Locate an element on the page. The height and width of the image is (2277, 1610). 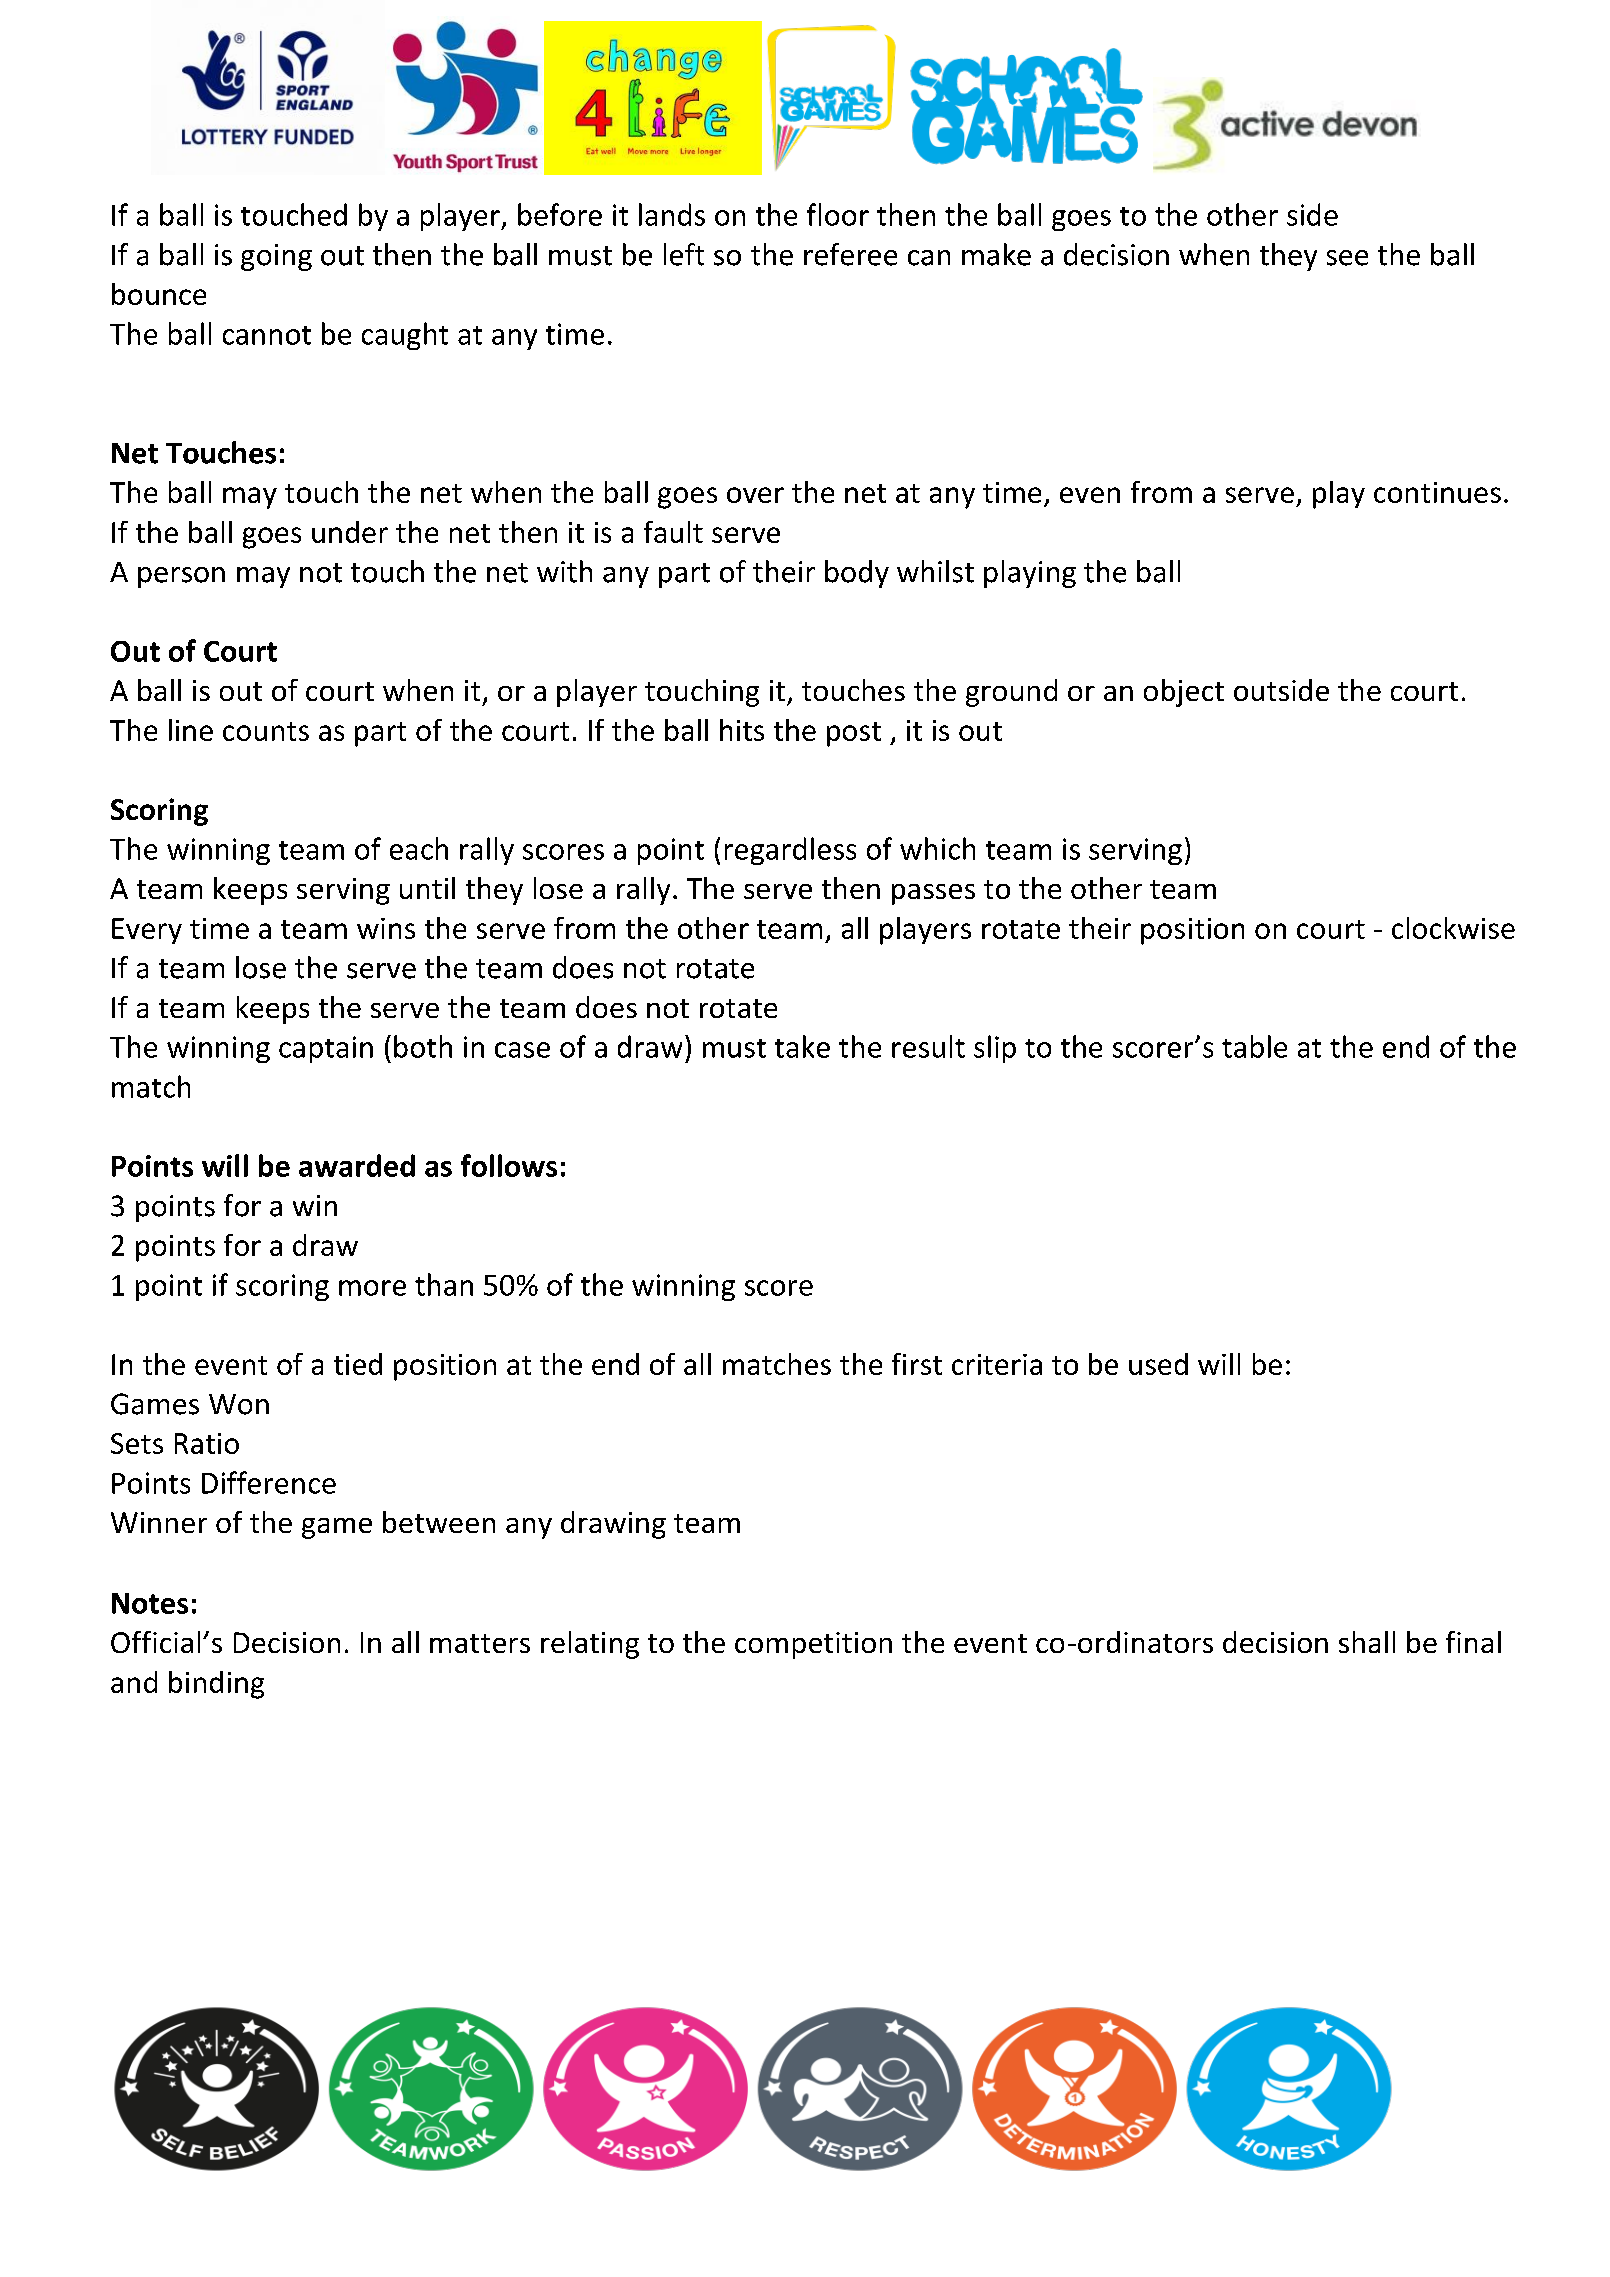
take is located at coordinates (802, 1046).
